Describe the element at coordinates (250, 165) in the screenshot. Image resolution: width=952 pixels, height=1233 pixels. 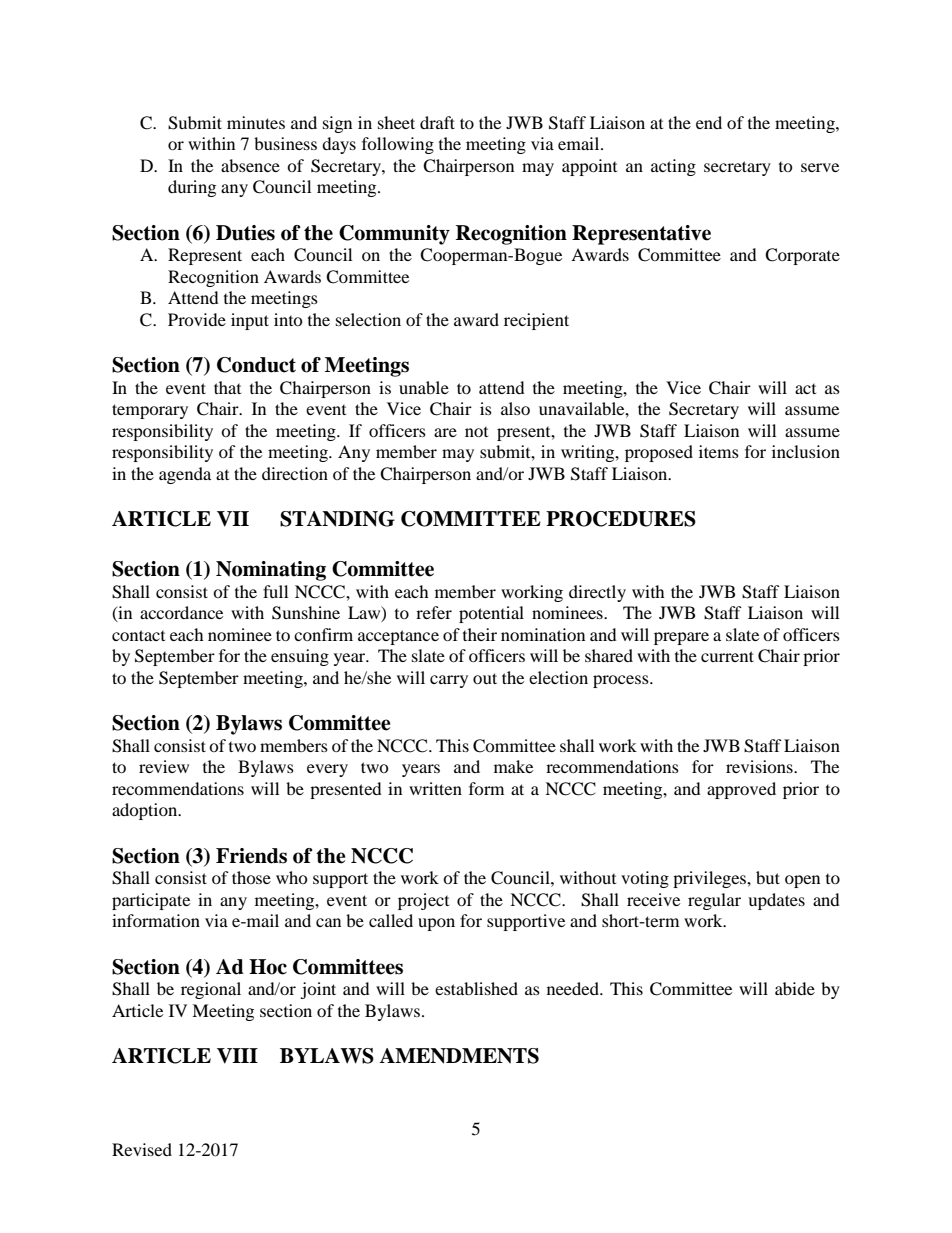
I see `absence` at that location.
